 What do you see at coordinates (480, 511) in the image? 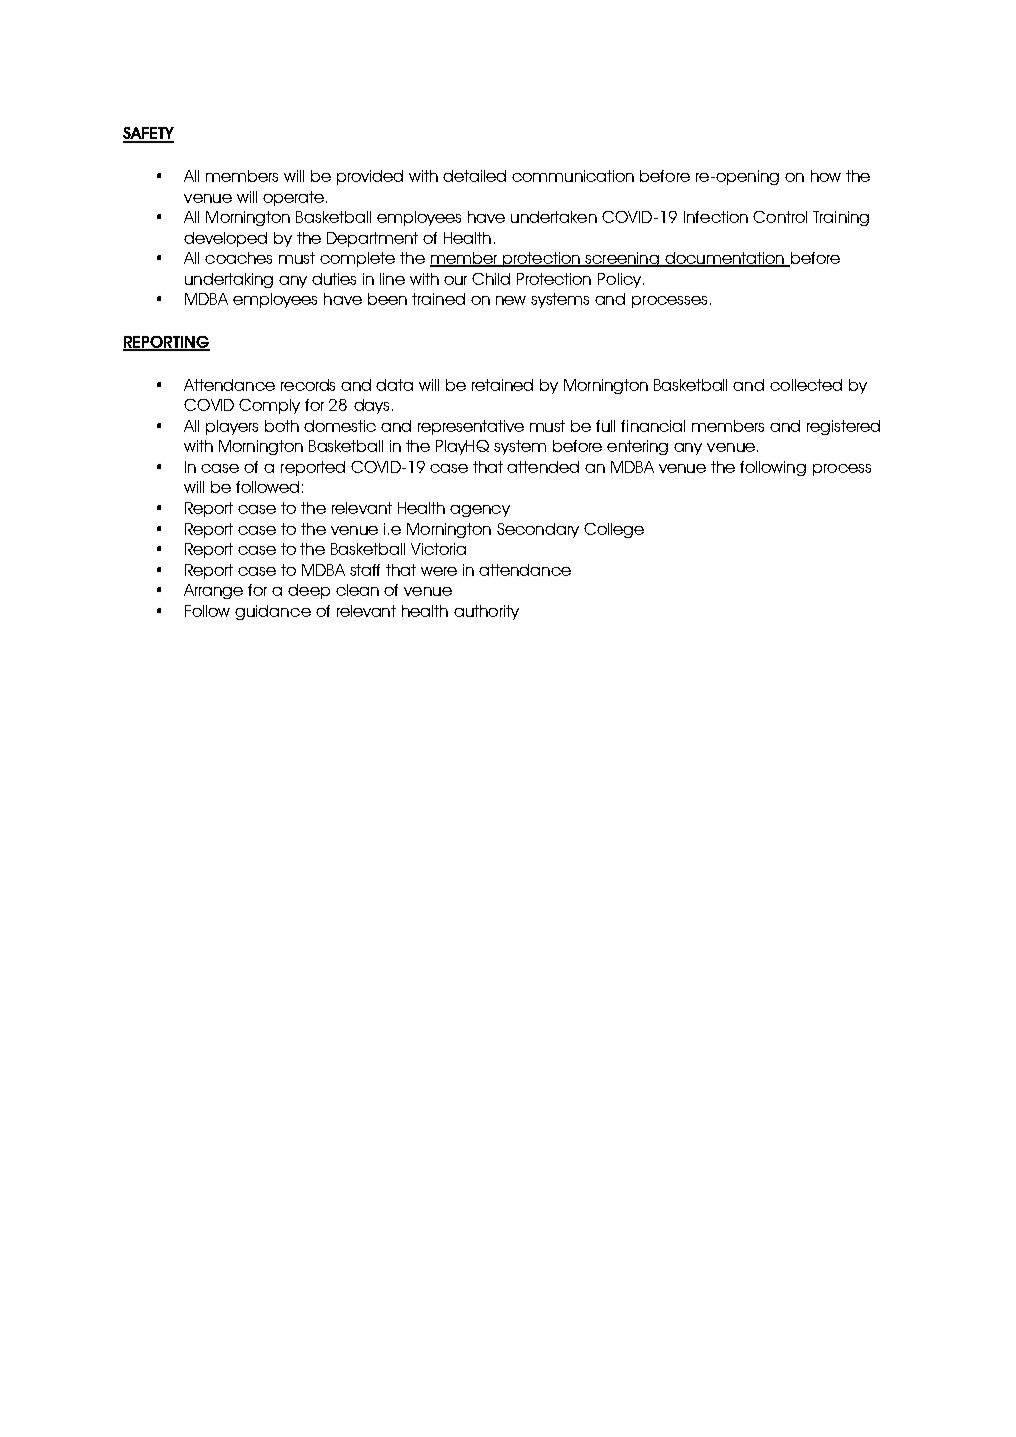
I see `agency` at bounding box center [480, 511].
